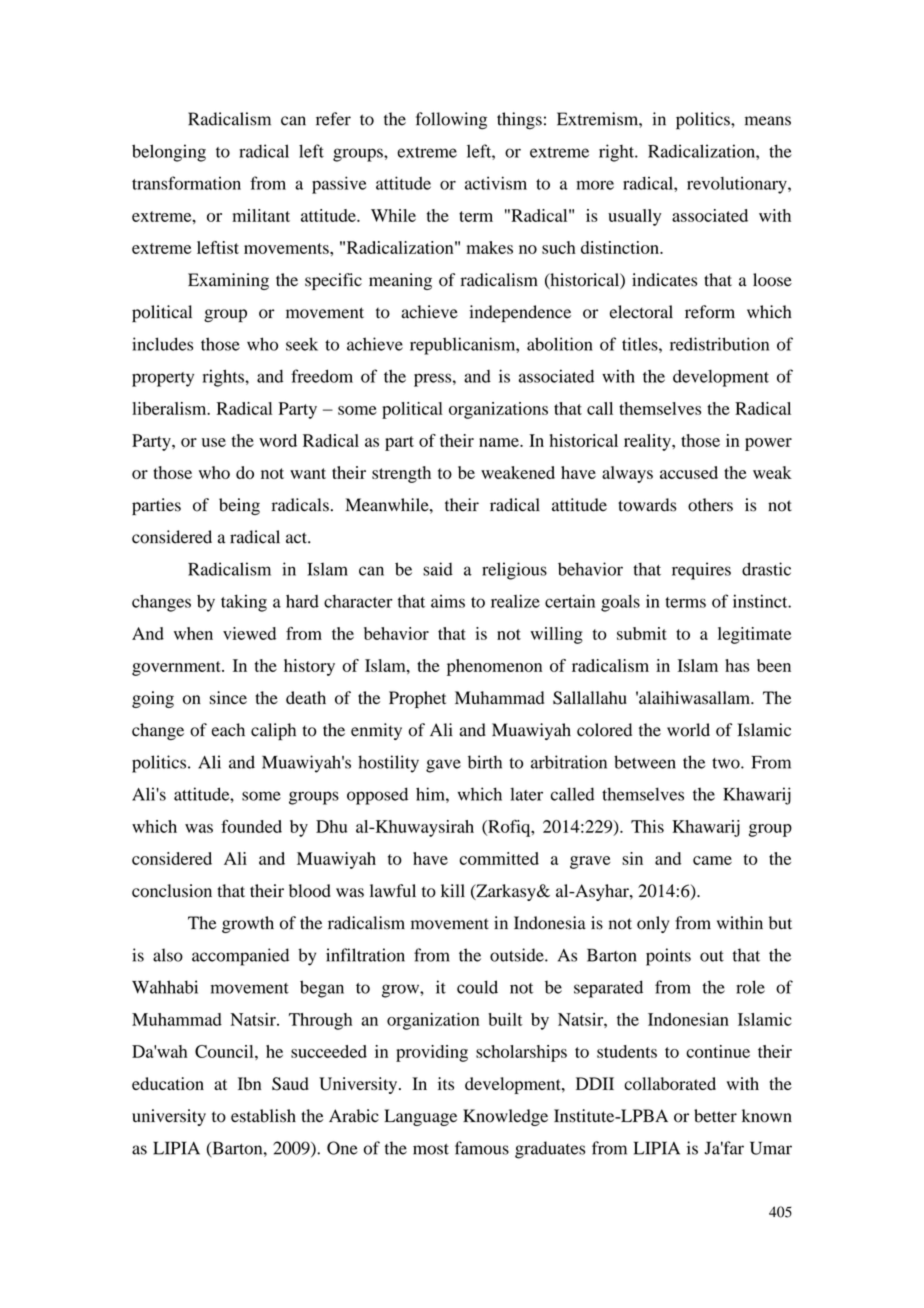 The image size is (924, 1308). I want to click on revolutionary, so click(738, 185).
